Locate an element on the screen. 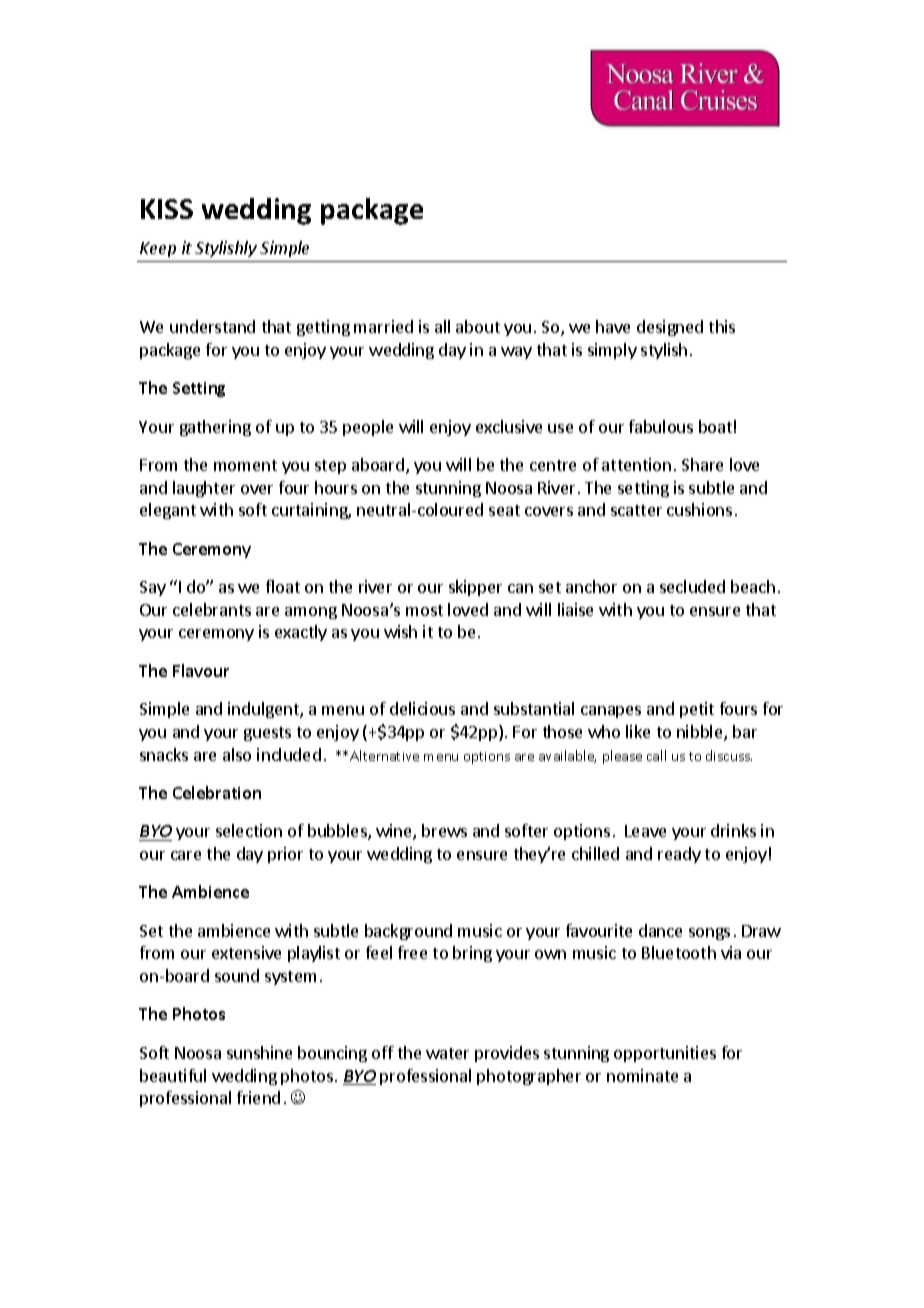 Image resolution: width=924 pixels, height=1308 pixels. Flavour is located at coordinates (201, 670).
